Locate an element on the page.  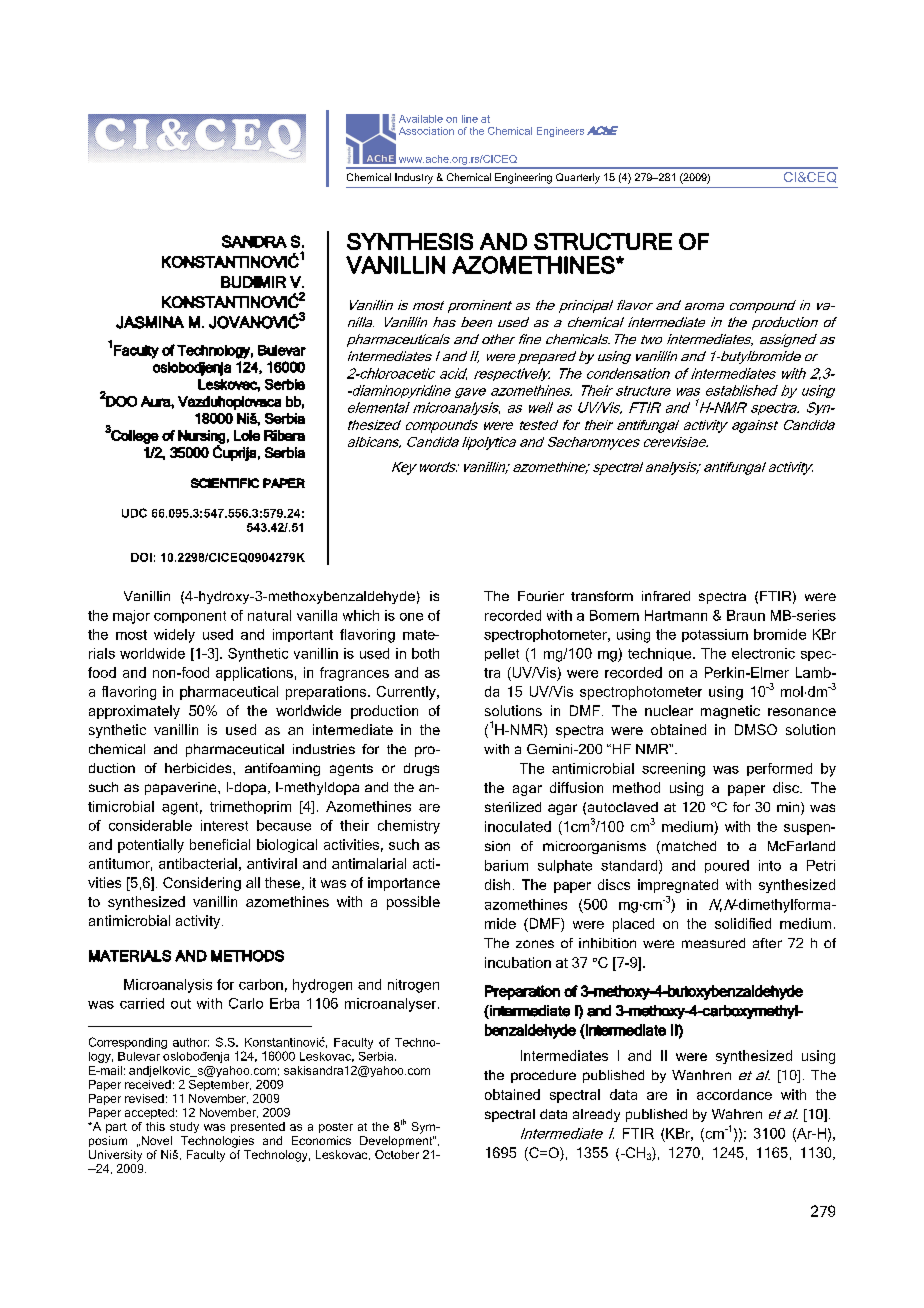
potassium is located at coordinates (715, 635).
